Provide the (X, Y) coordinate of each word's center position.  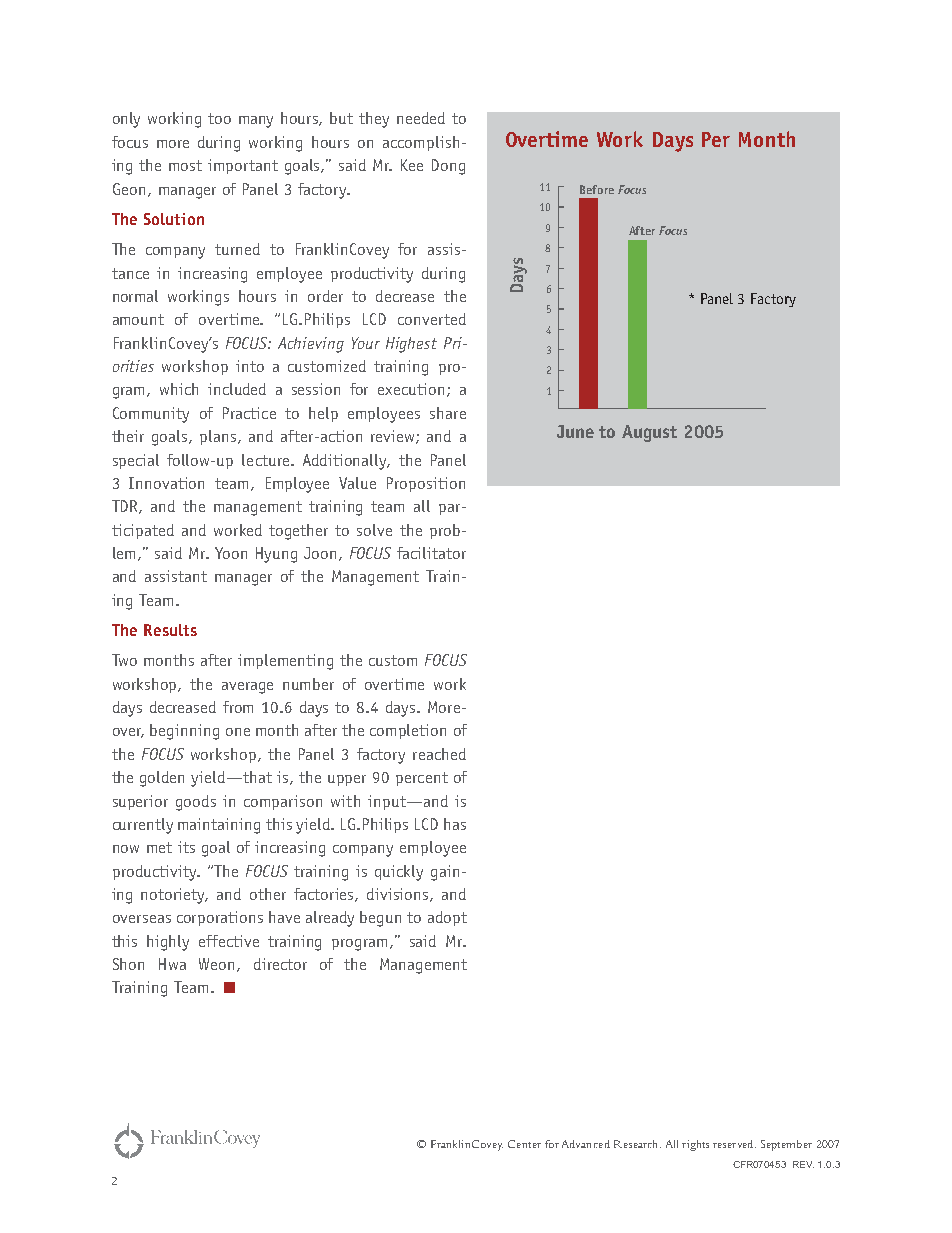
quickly (399, 873)
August (649, 433)
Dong (448, 167)
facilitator (431, 553)
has (455, 824)
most (185, 165)
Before (597, 189)
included (237, 389)
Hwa (172, 964)
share (448, 413)
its (186, 847)
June (575, 431)
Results (170, 630)
